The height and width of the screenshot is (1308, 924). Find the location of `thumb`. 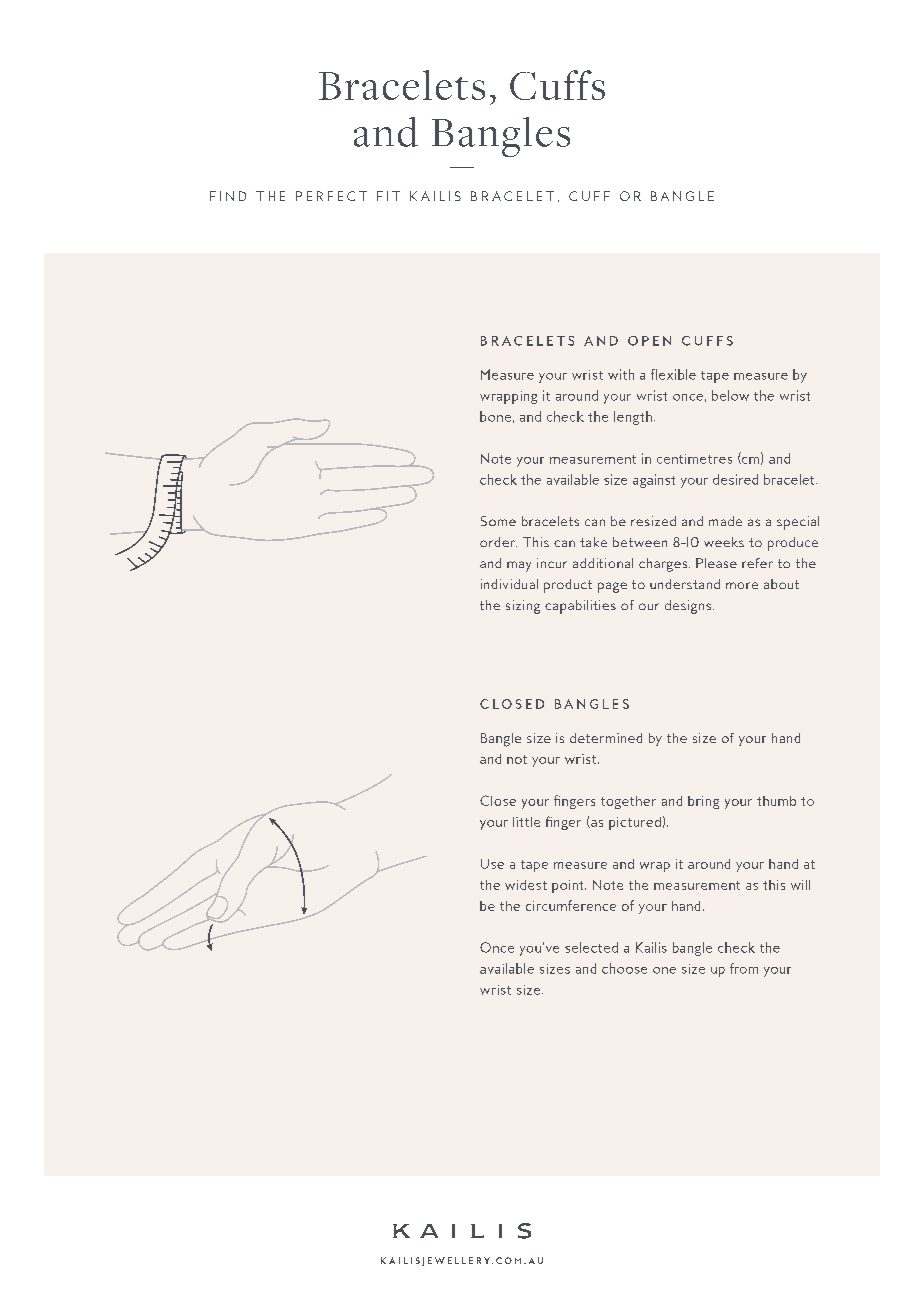

thumb is located at coordinates (776, 801).
